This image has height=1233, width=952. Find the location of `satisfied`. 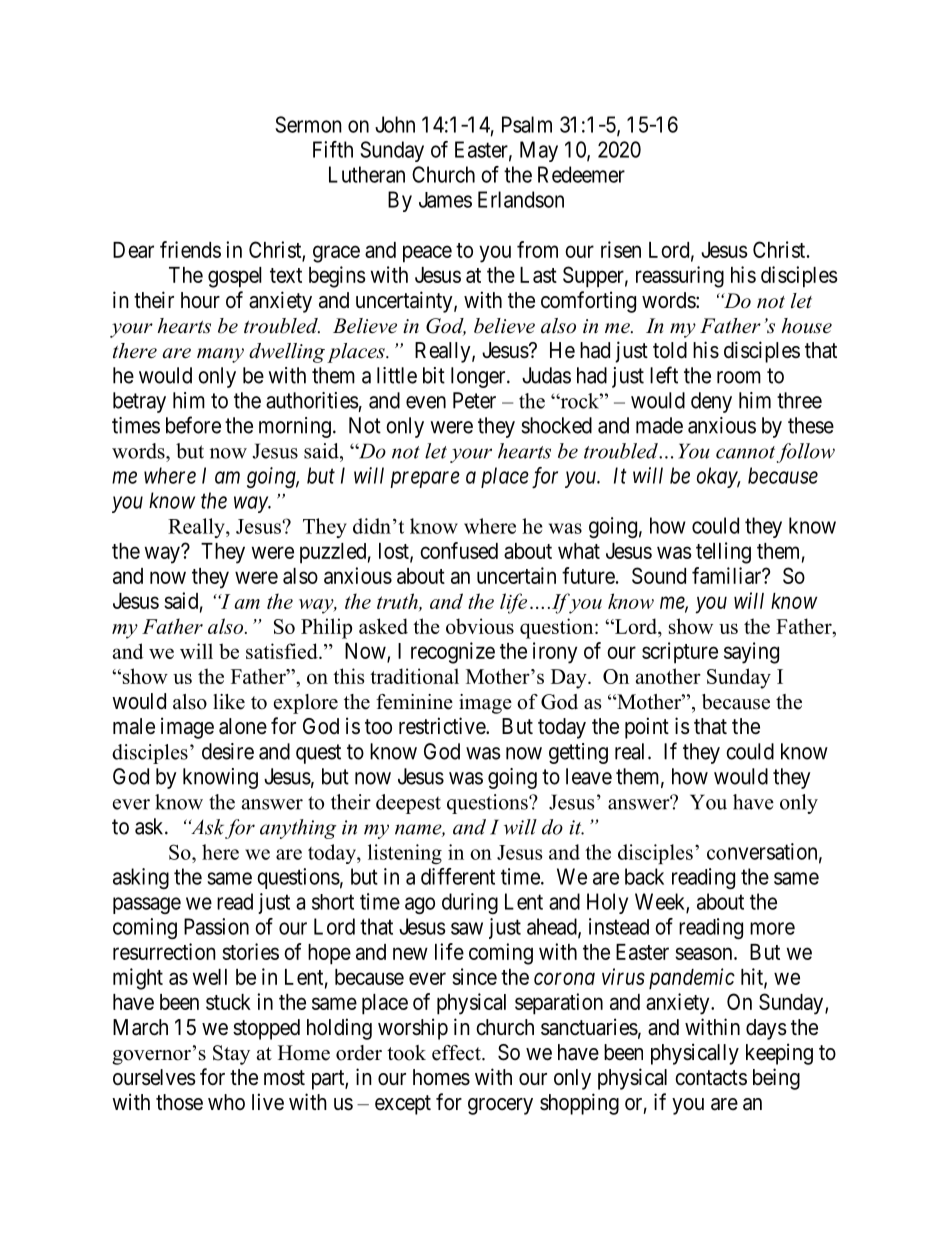

satisfied is located at coordinates (283, 651).
